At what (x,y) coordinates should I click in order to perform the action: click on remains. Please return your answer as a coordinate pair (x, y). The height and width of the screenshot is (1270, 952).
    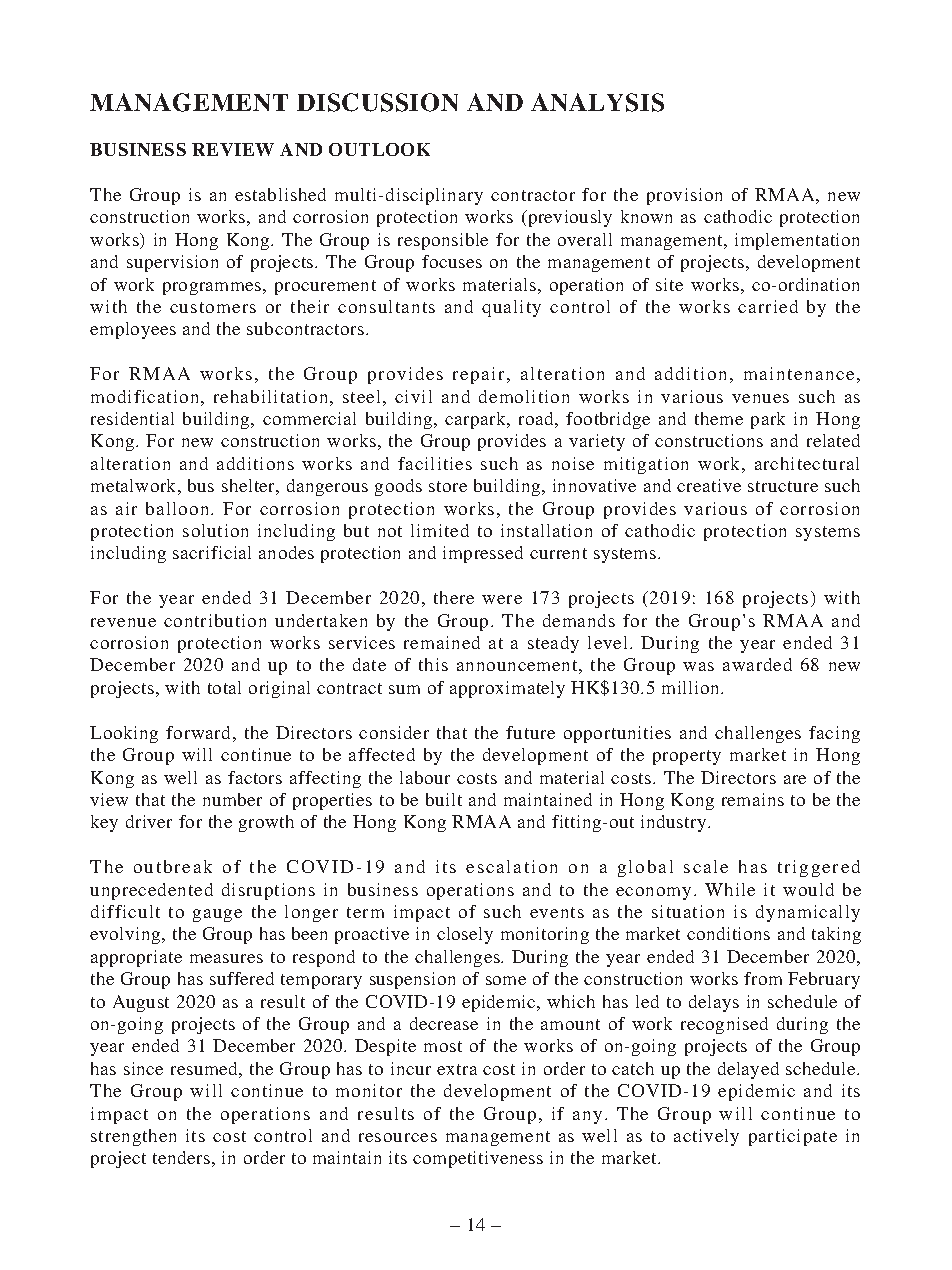
    Looking at the image, I should click on (753, 799).
